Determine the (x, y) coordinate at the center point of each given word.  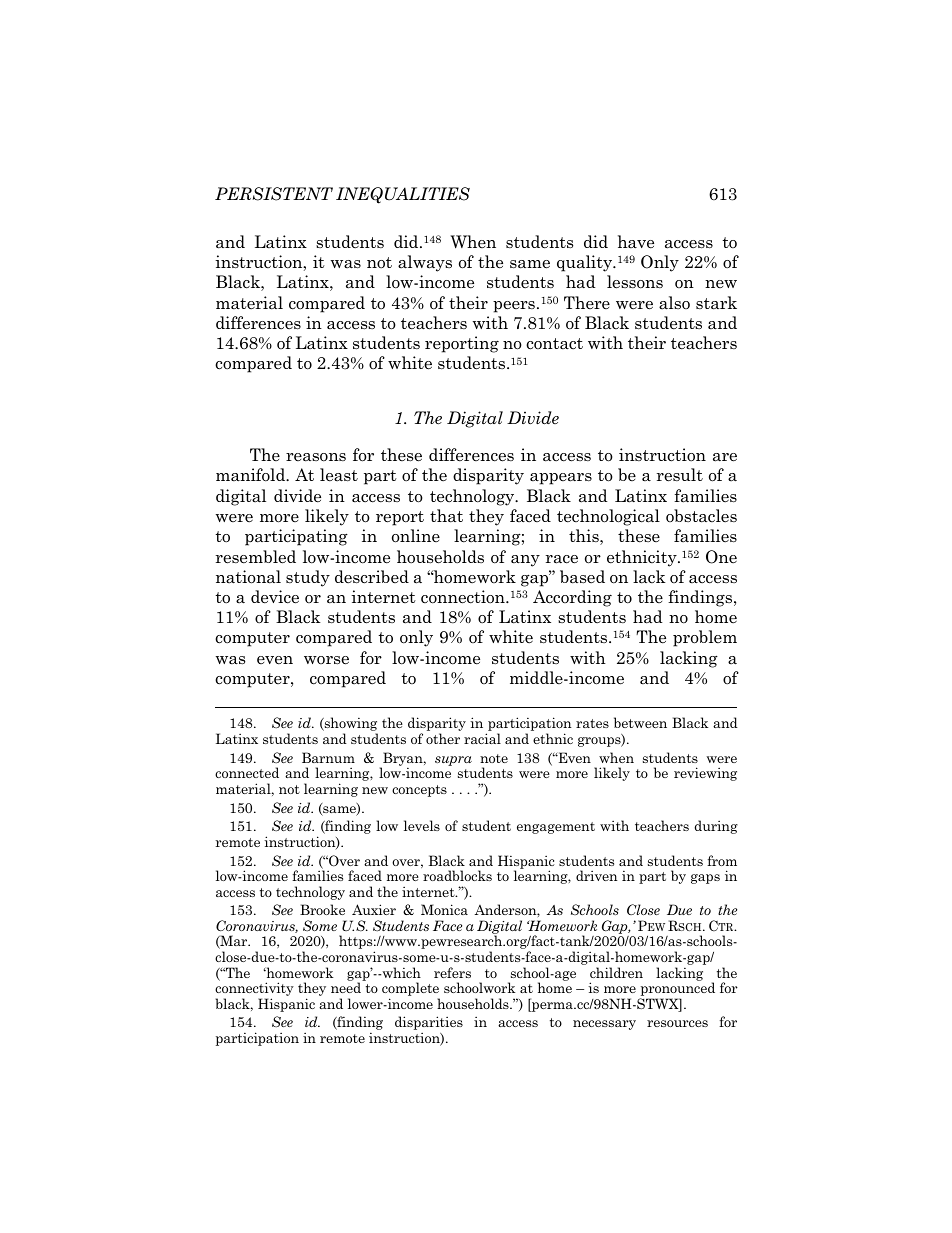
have (636, 242)
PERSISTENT (274, 194)
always (425, 263)
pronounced (677, 990)
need (346, 987)
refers (452, 972)
